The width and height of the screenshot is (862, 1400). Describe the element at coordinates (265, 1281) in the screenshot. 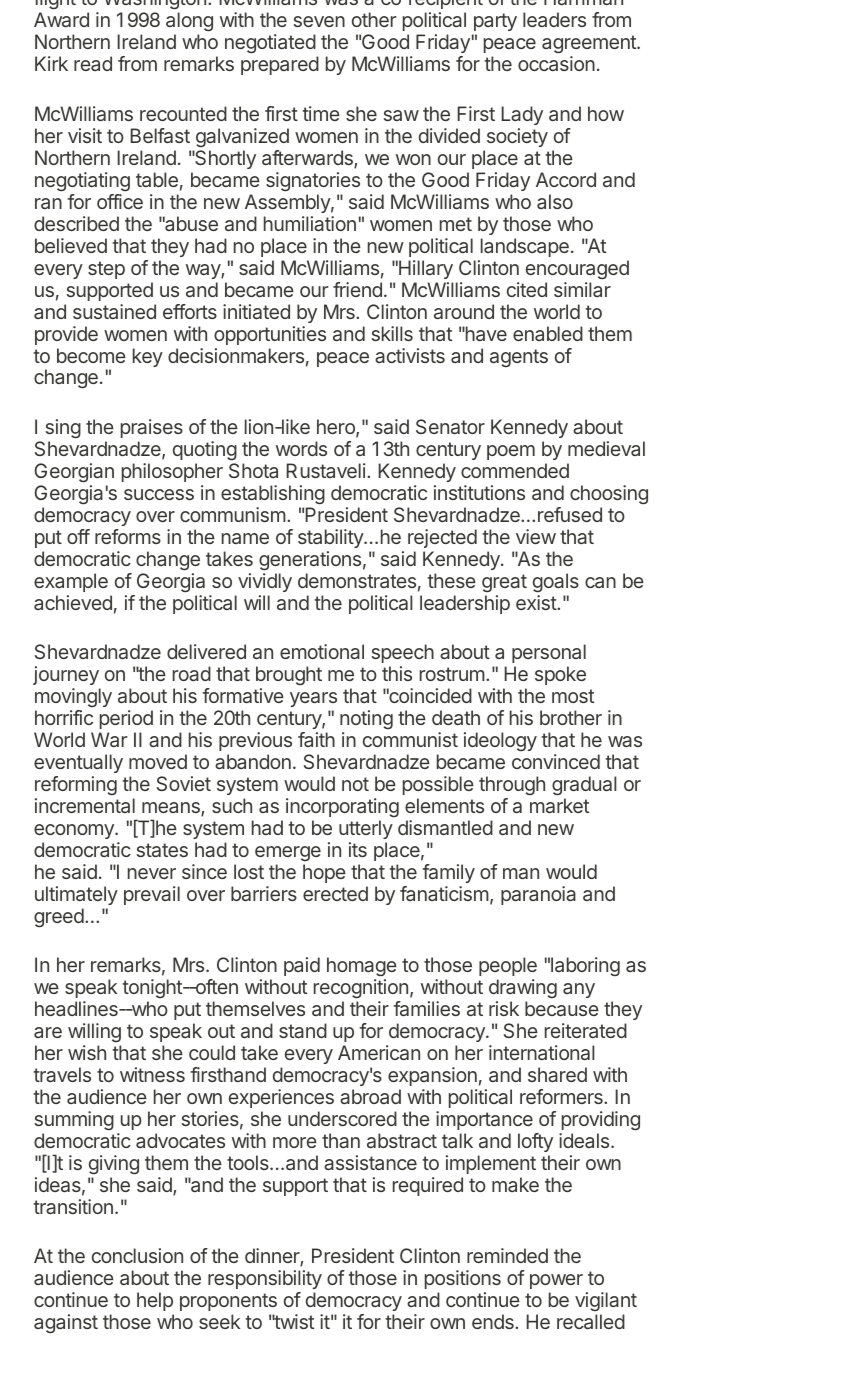

I see `responsibility` at that location.
